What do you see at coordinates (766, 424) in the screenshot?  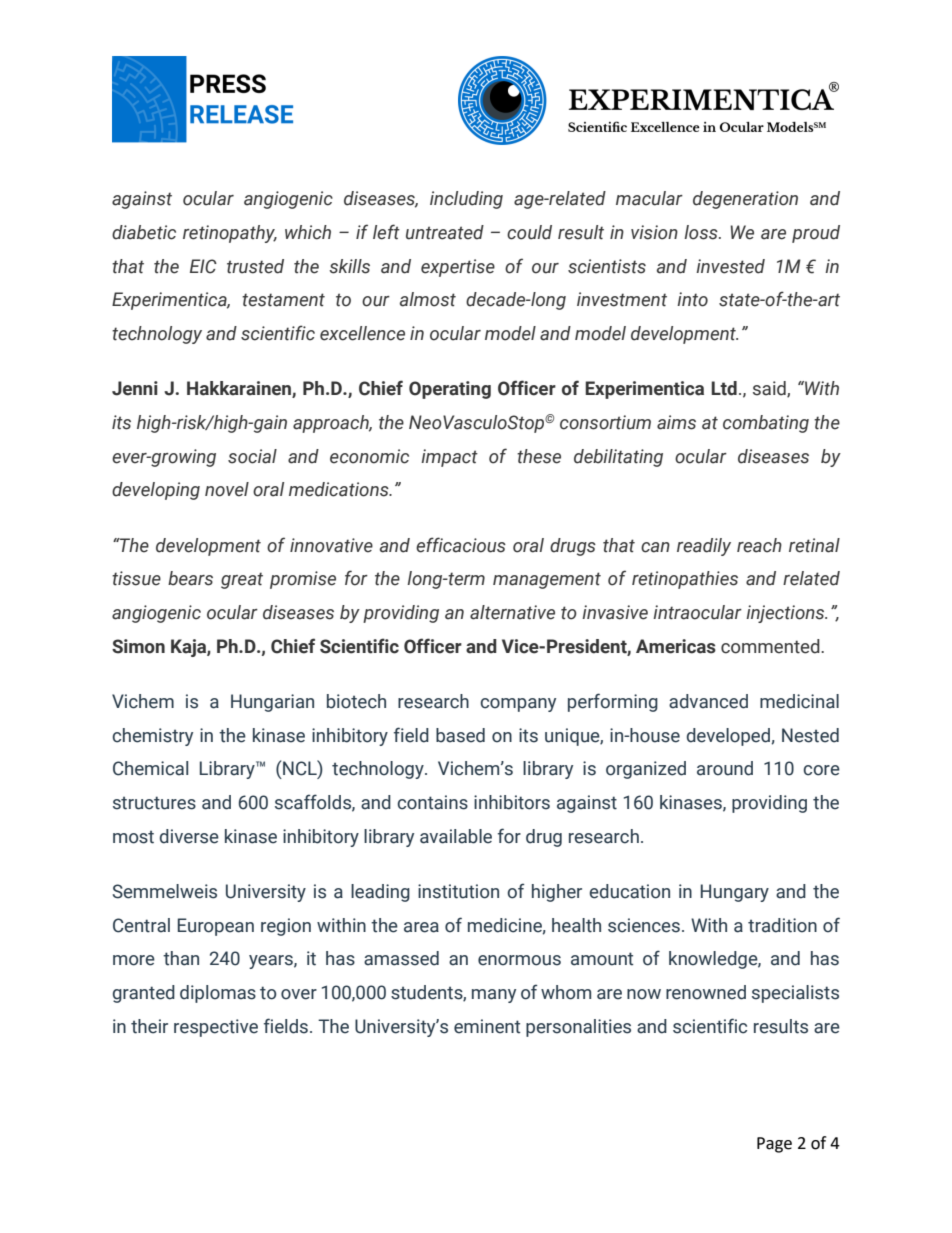 I see `combating` at bounding box center [766, 424].
